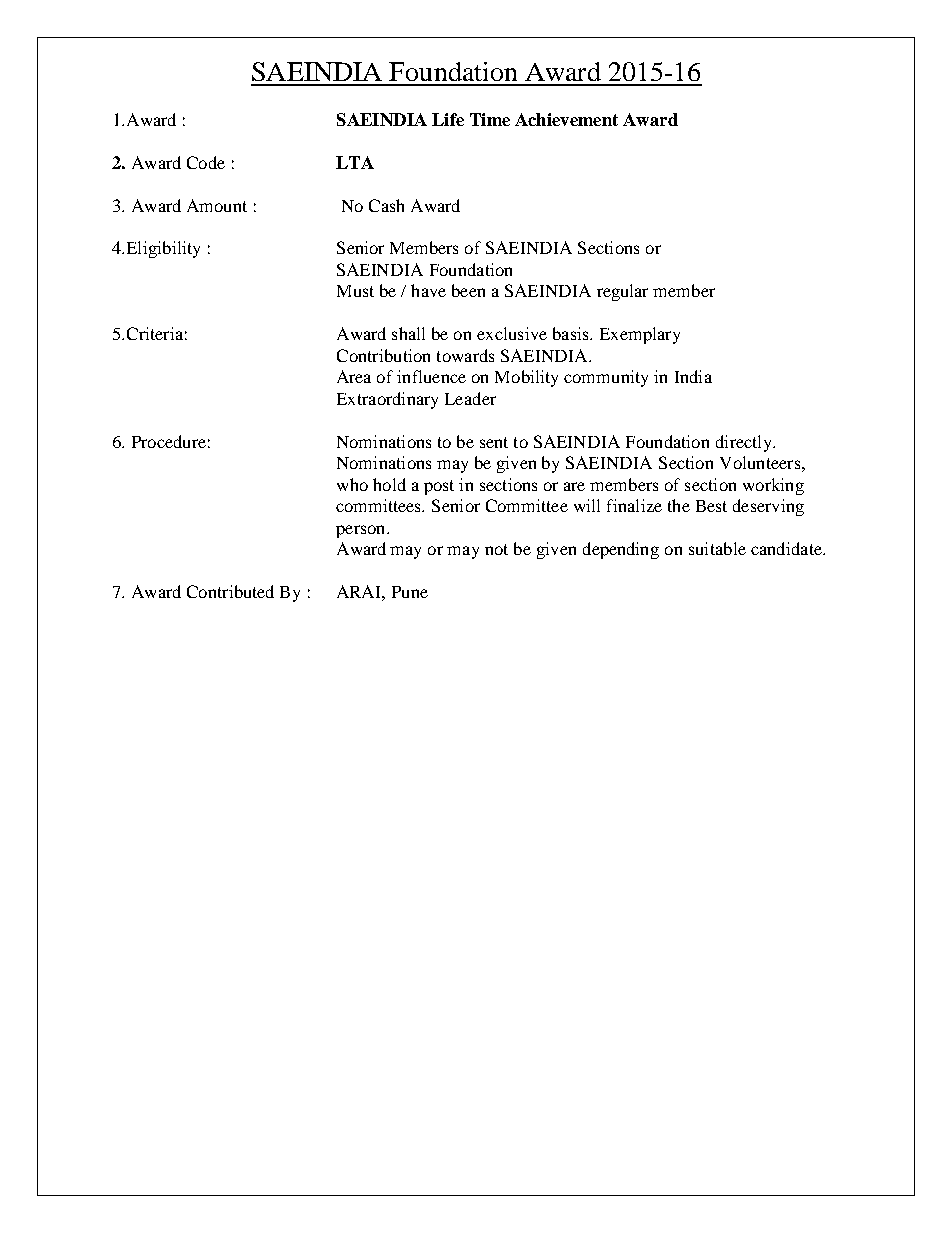  What do you see at coordinates (490, 119) in the document?
I see `Time` at bounding box center [490, 119].
